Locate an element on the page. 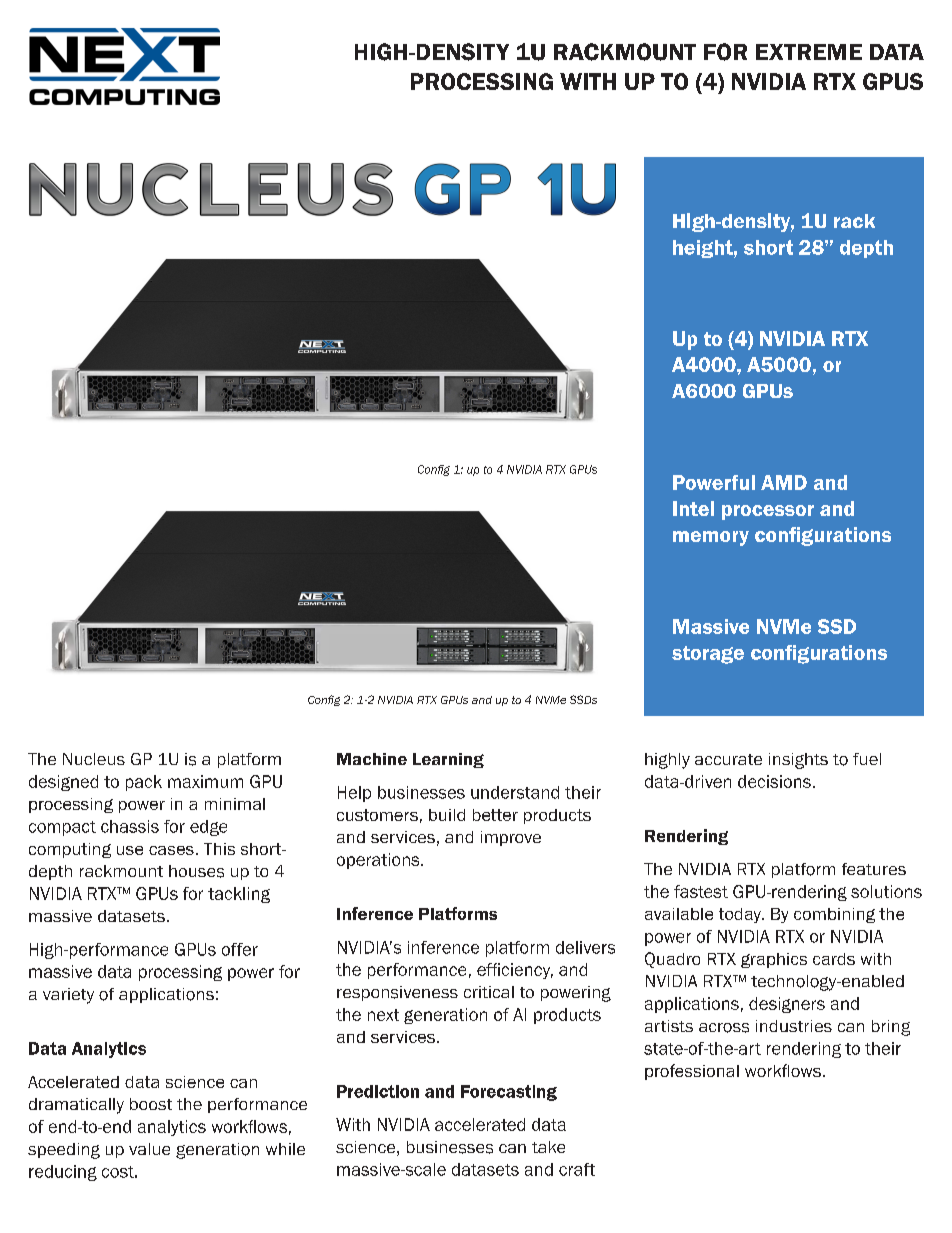 The height and width of the image is (1233, 952). understand is located at coordinates (515, 792).
